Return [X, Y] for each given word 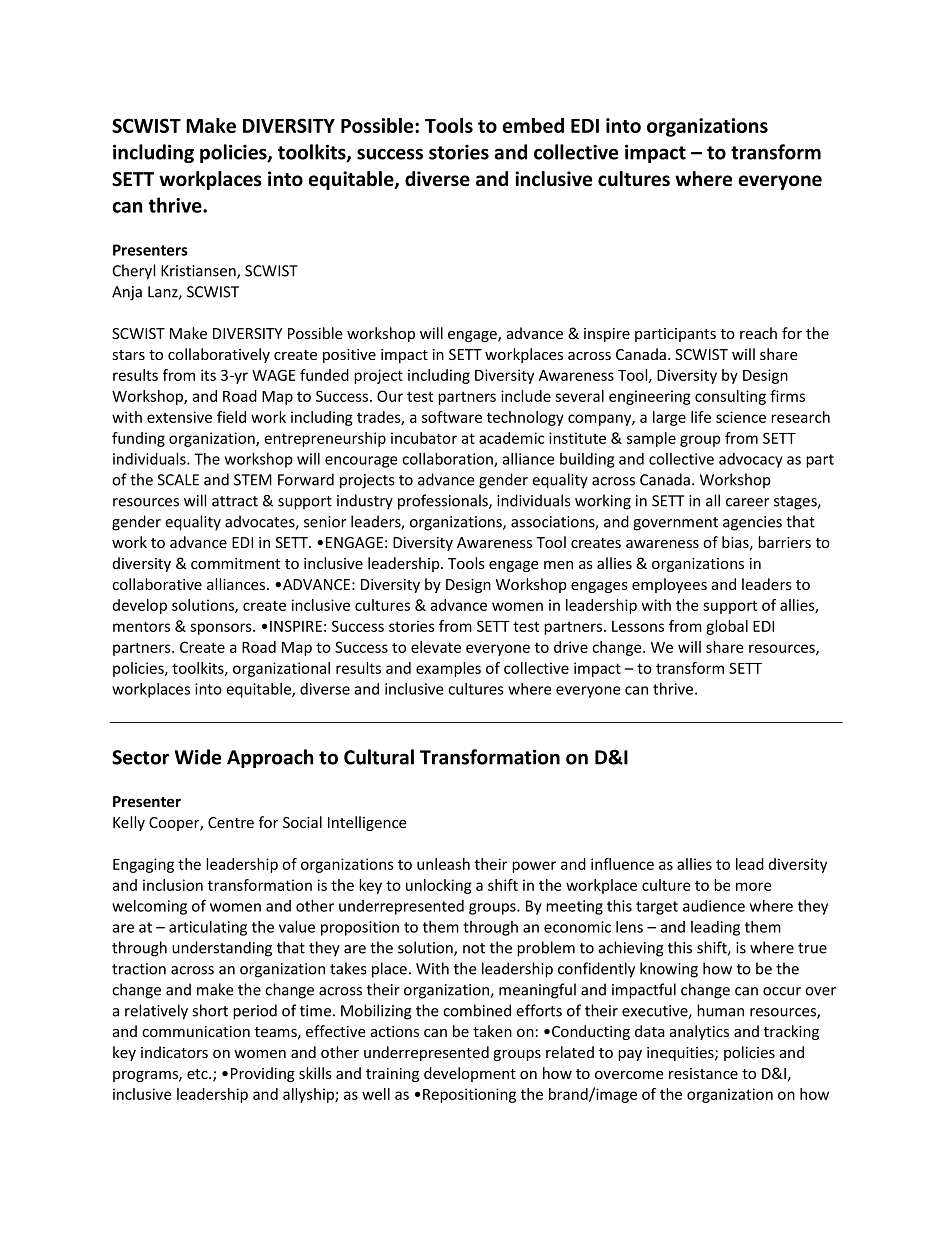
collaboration [448, 460]
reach [758, 333]
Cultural [379, 757]
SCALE [178, 480]
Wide [198, 757]
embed [533, 125]
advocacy [751, 460]
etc [198, 1074]
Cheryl [134, 272]
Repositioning [469, 1095]
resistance [703, 1073]
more [753, 886]
